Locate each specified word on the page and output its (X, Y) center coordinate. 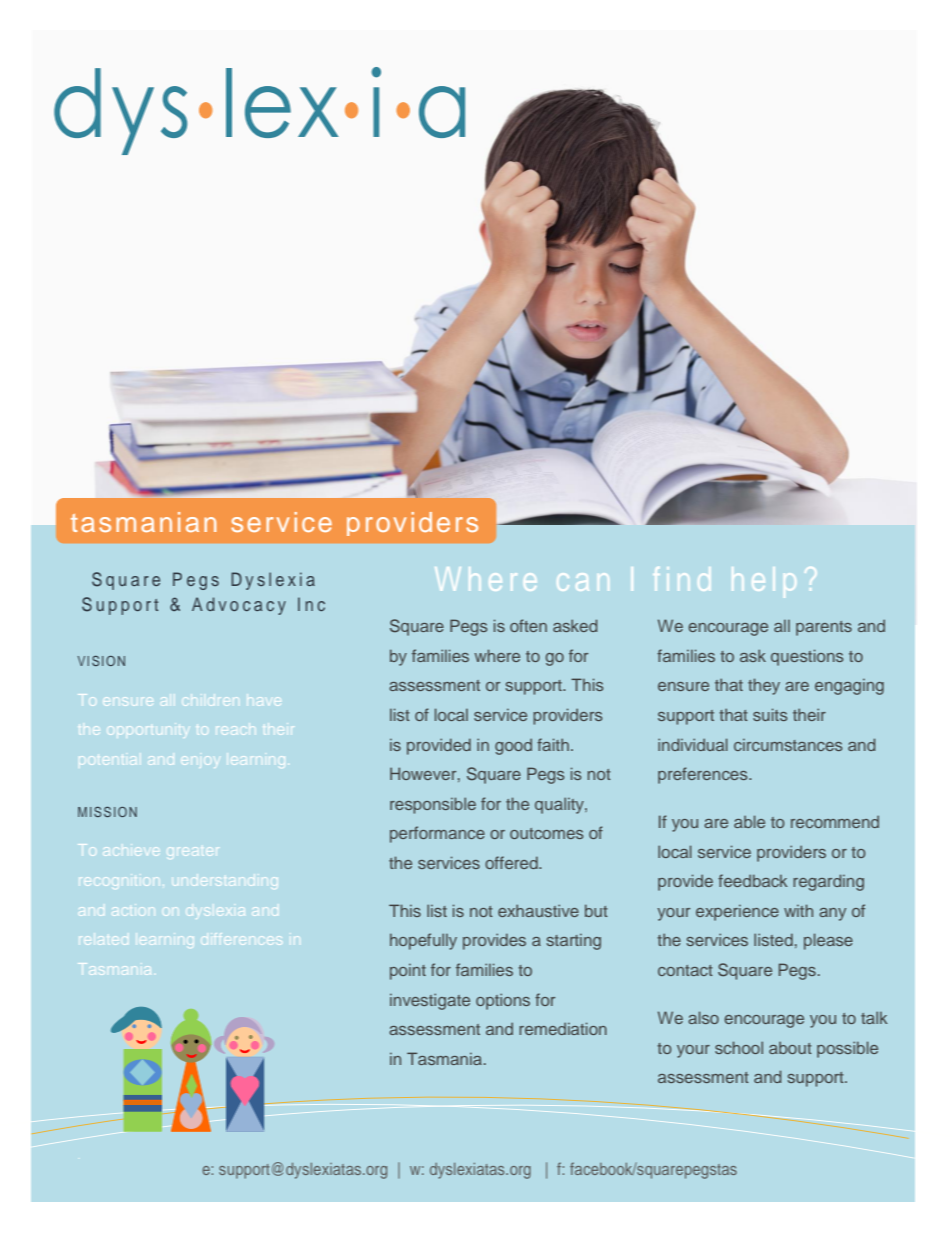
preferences (704, 775)
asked (575, 625)
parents (824, 628)
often (528, 625)
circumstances (788, 745)
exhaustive (538, 910)
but (596, 910)
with (798, 910)
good (513, 747)
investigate (430, 1001)
